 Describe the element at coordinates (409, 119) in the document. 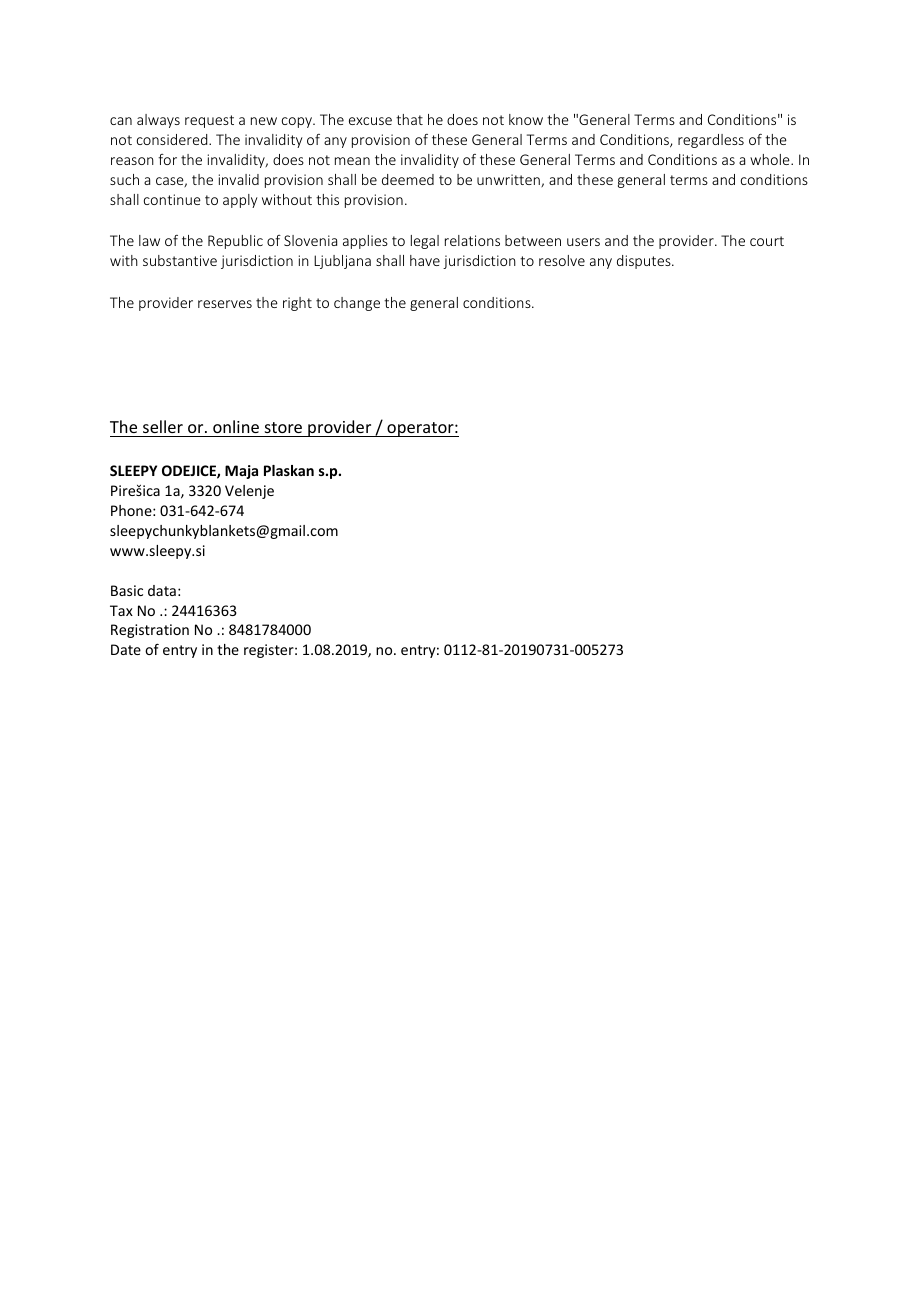

I see `that` at that location.
